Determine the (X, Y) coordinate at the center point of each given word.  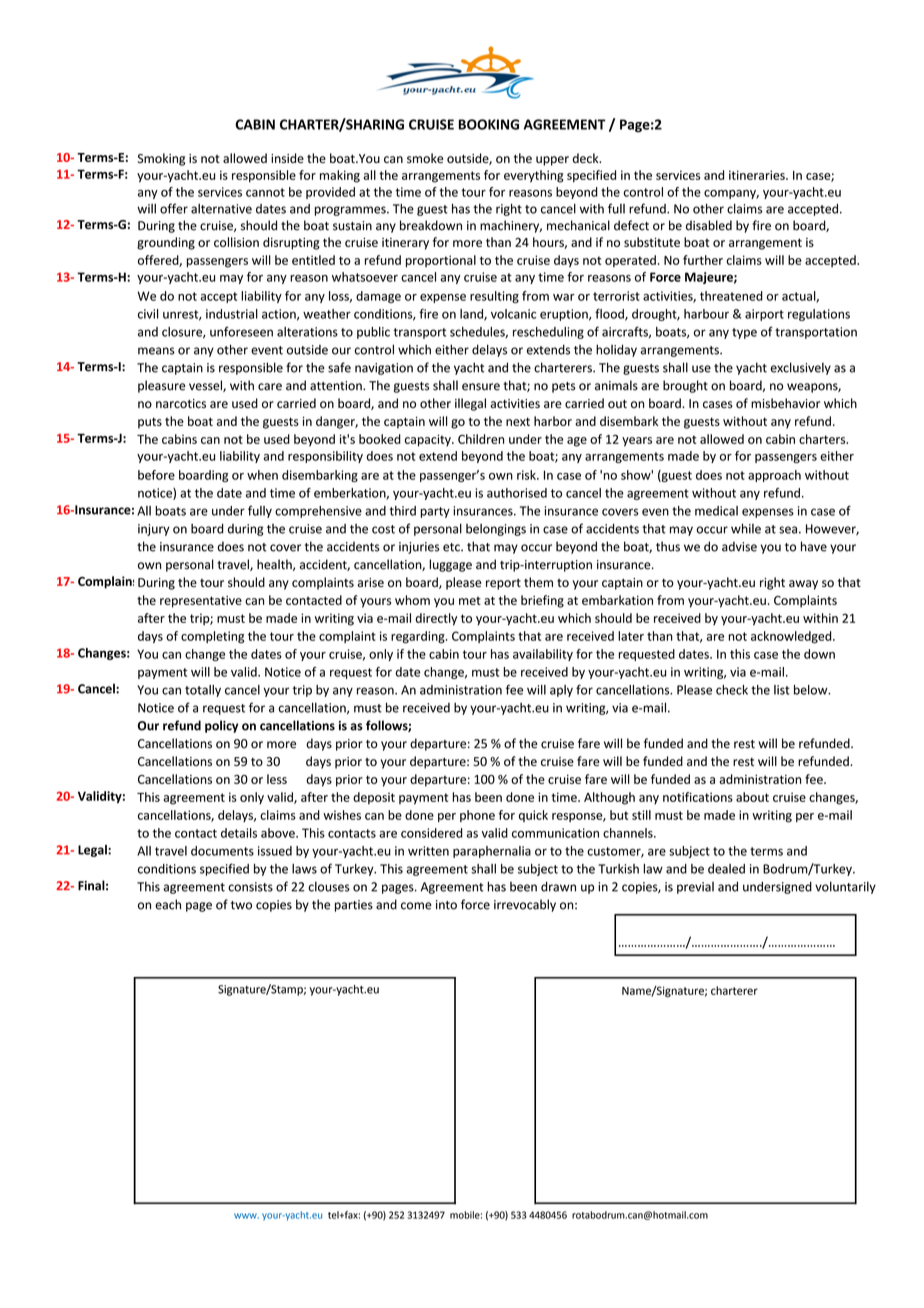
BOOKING (489, 124)
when (262, 475)
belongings (496, 530)
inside (287, 158)
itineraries (758, 175)
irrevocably (525, 905)
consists (250, 887)
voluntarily (845, 887)
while (746, 528)
